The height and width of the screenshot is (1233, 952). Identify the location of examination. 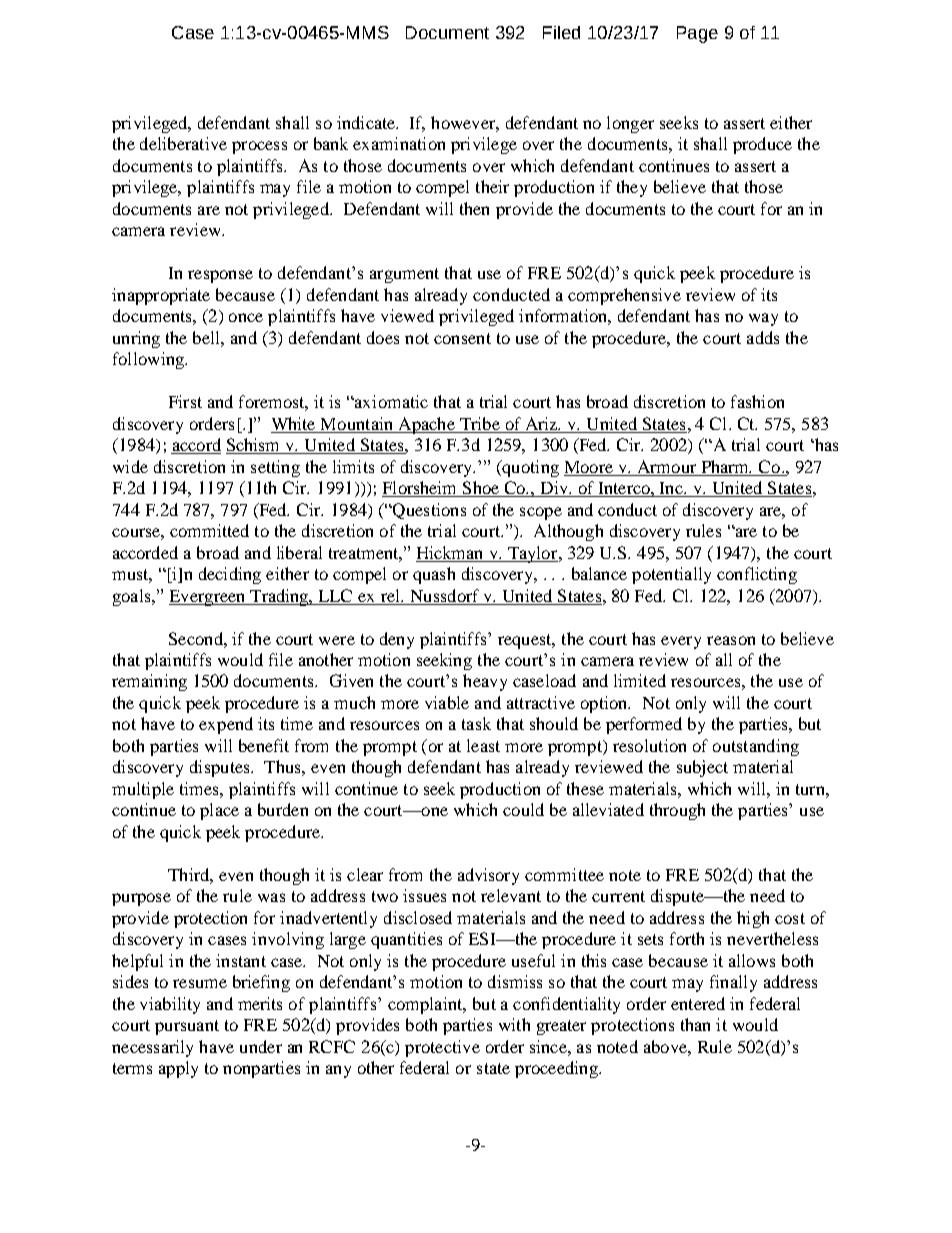
(399, 143).
